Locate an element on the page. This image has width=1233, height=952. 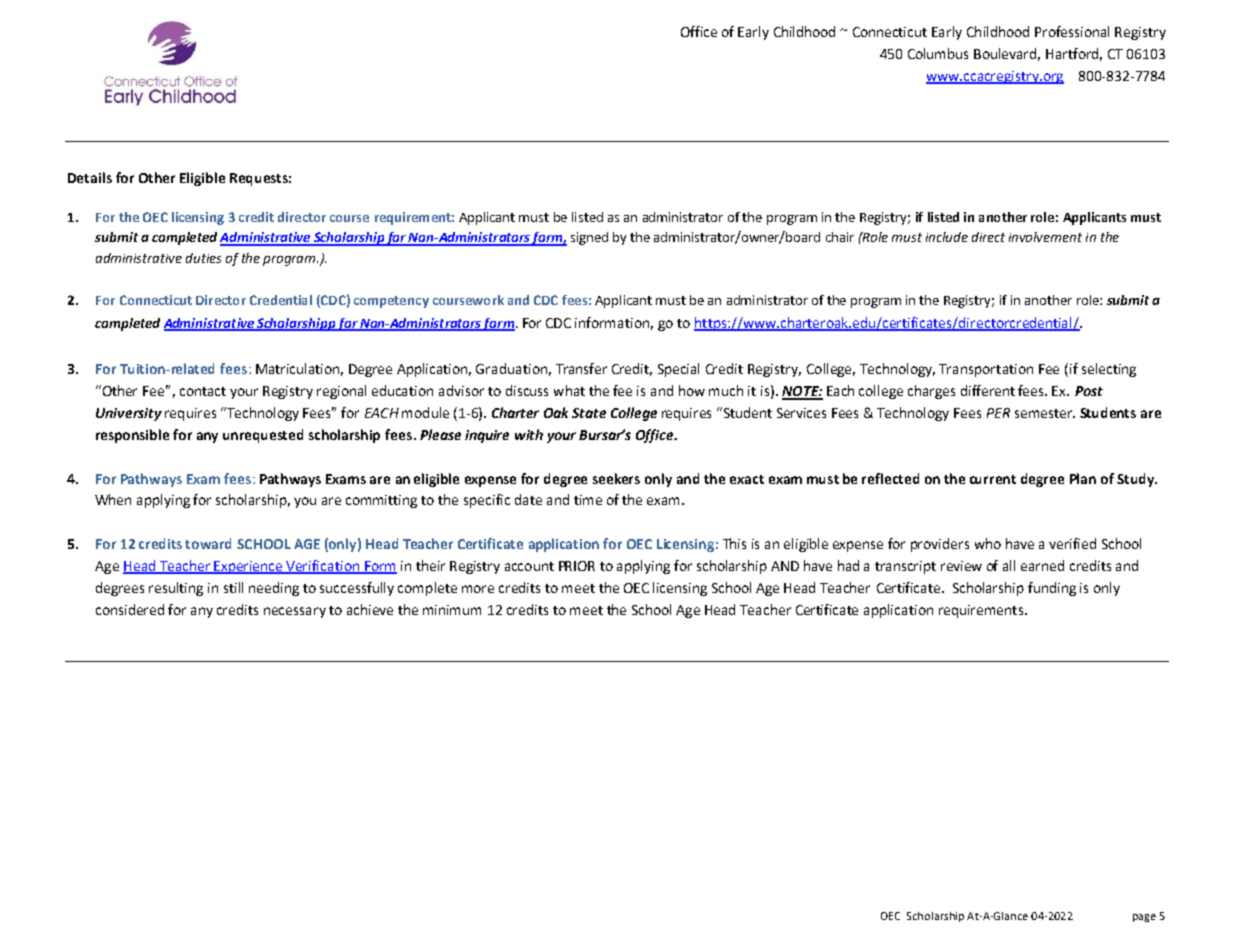
seekers is located at coordinates (616, 478).
